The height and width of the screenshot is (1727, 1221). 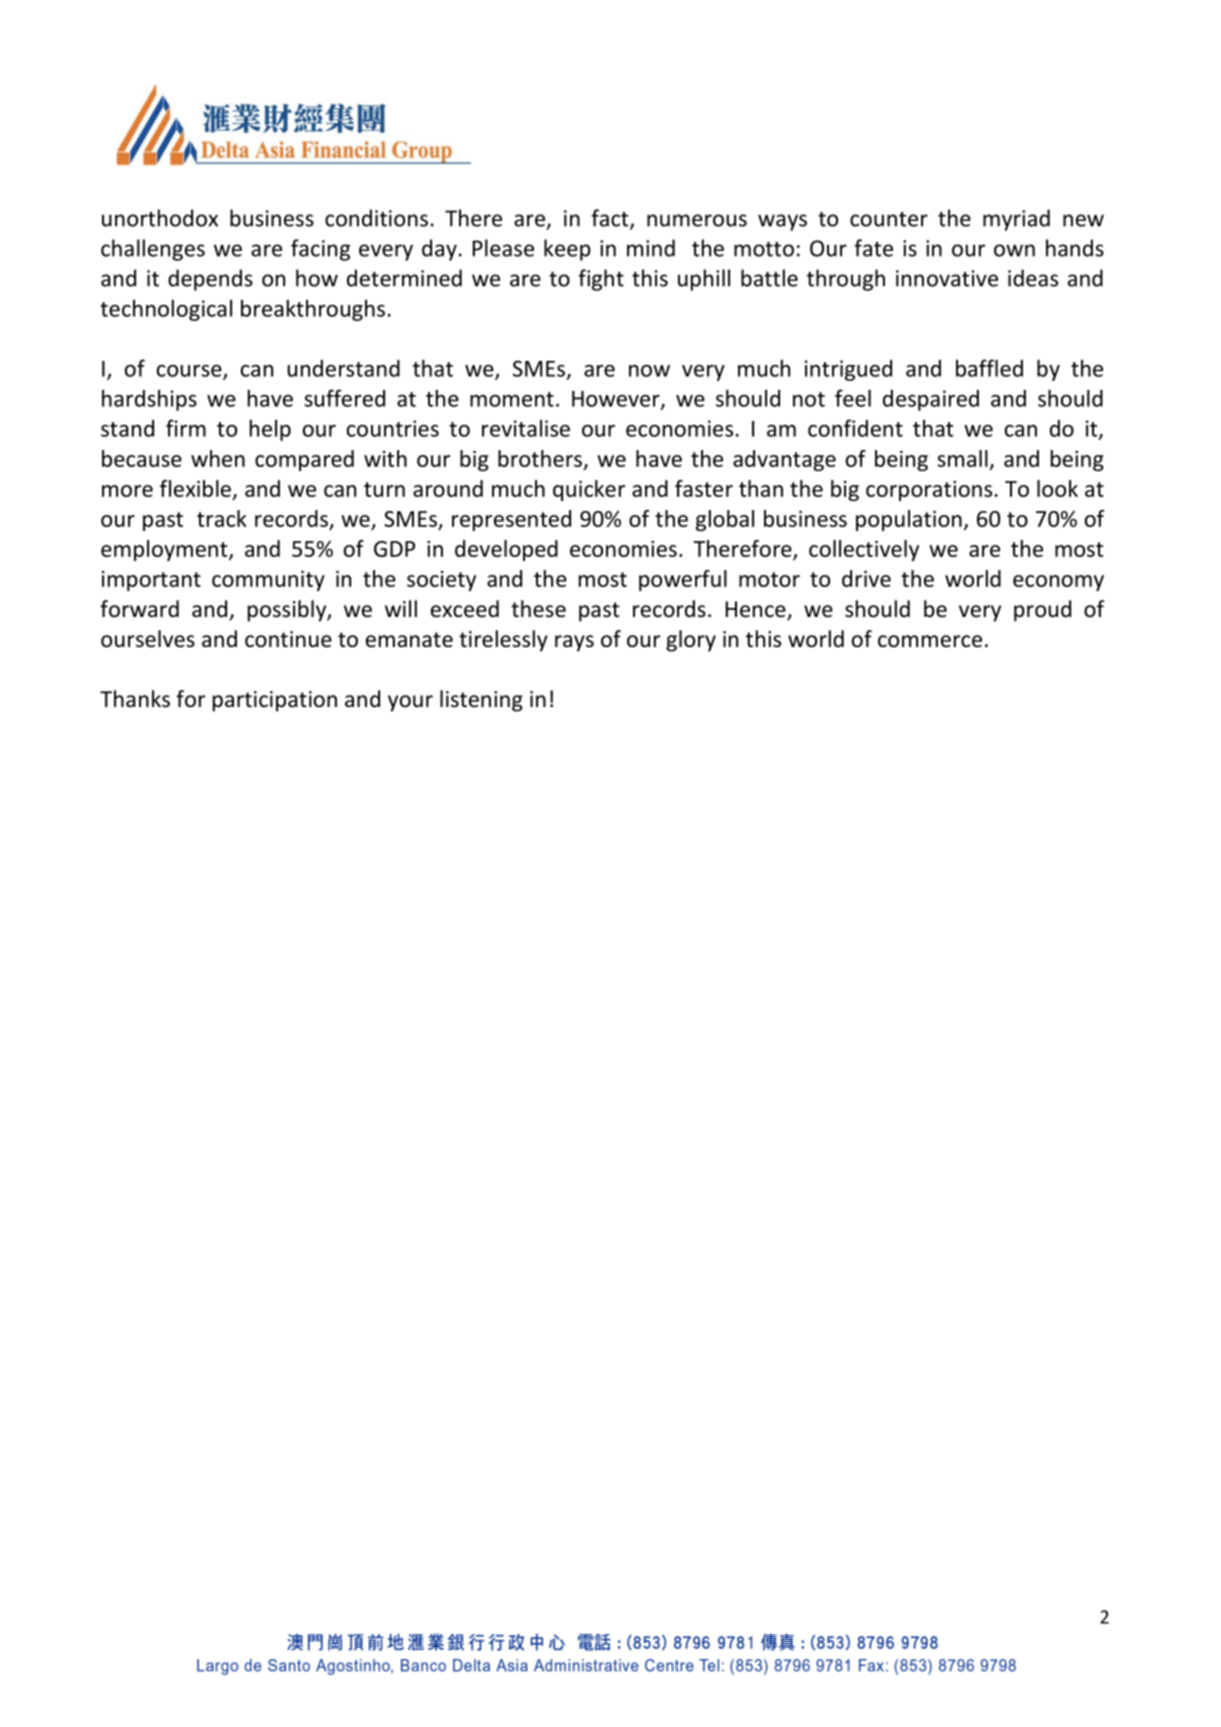 I want to click on unorthodox, so click(x=160, y=218).
